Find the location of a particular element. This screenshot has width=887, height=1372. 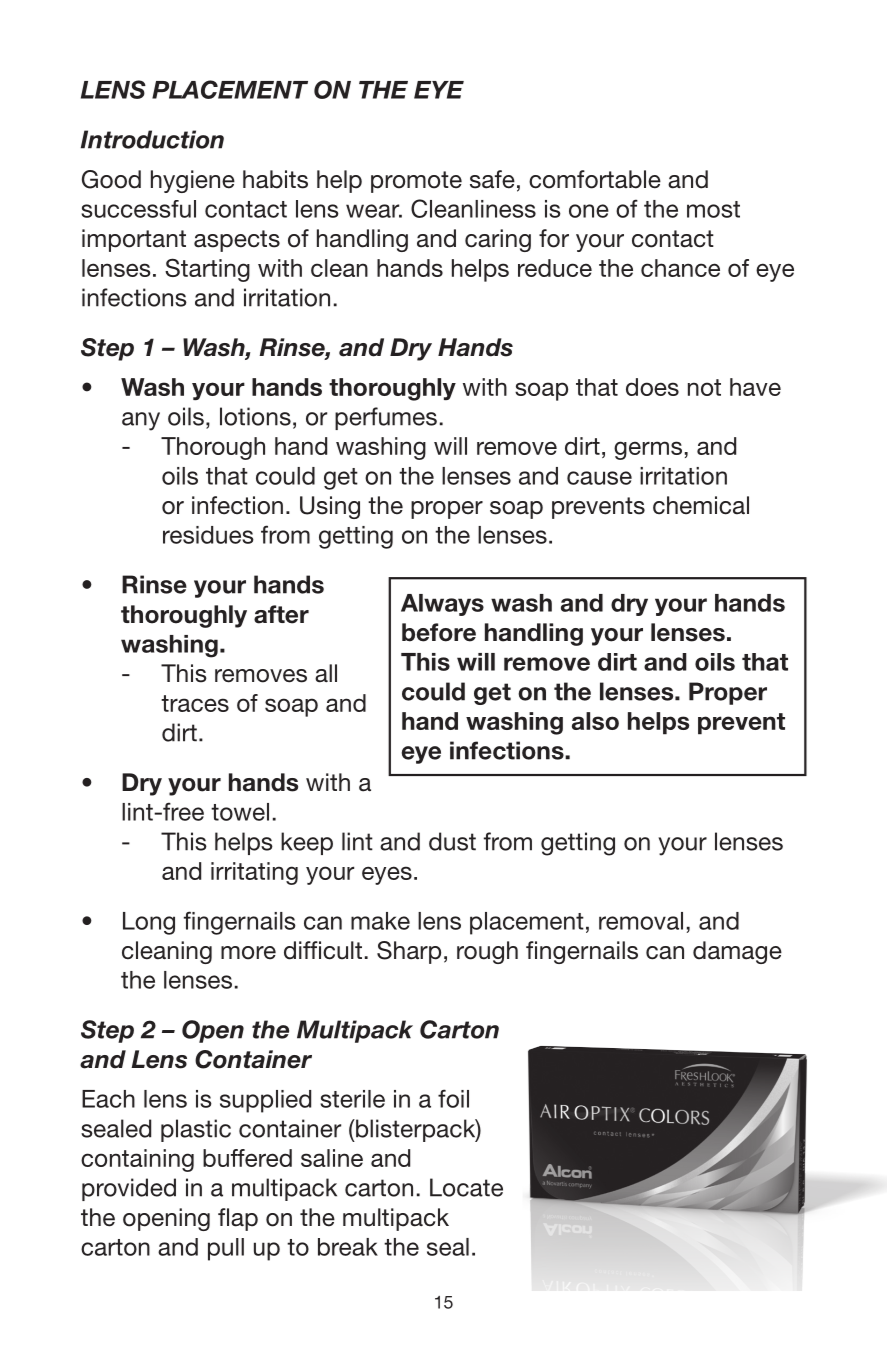

germs is located at coordinates (648, 450).
